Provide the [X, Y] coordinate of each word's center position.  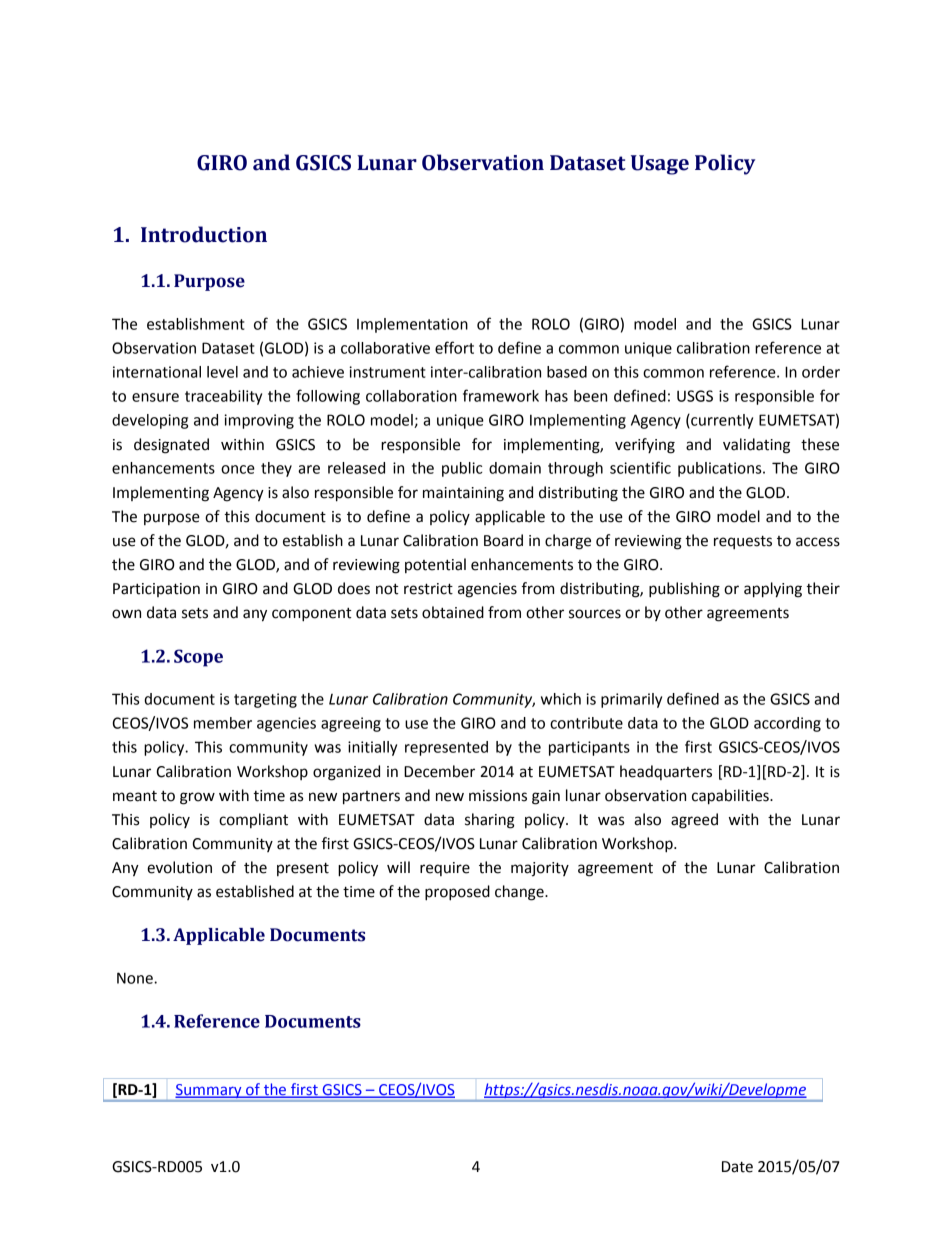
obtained [453, 612]
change [520, 893]
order [821, 372]
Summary [210, 1091]
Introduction [204, 234]
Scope [198, 658]
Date [737, 1167]
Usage [660, 165]
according [787, 724]
